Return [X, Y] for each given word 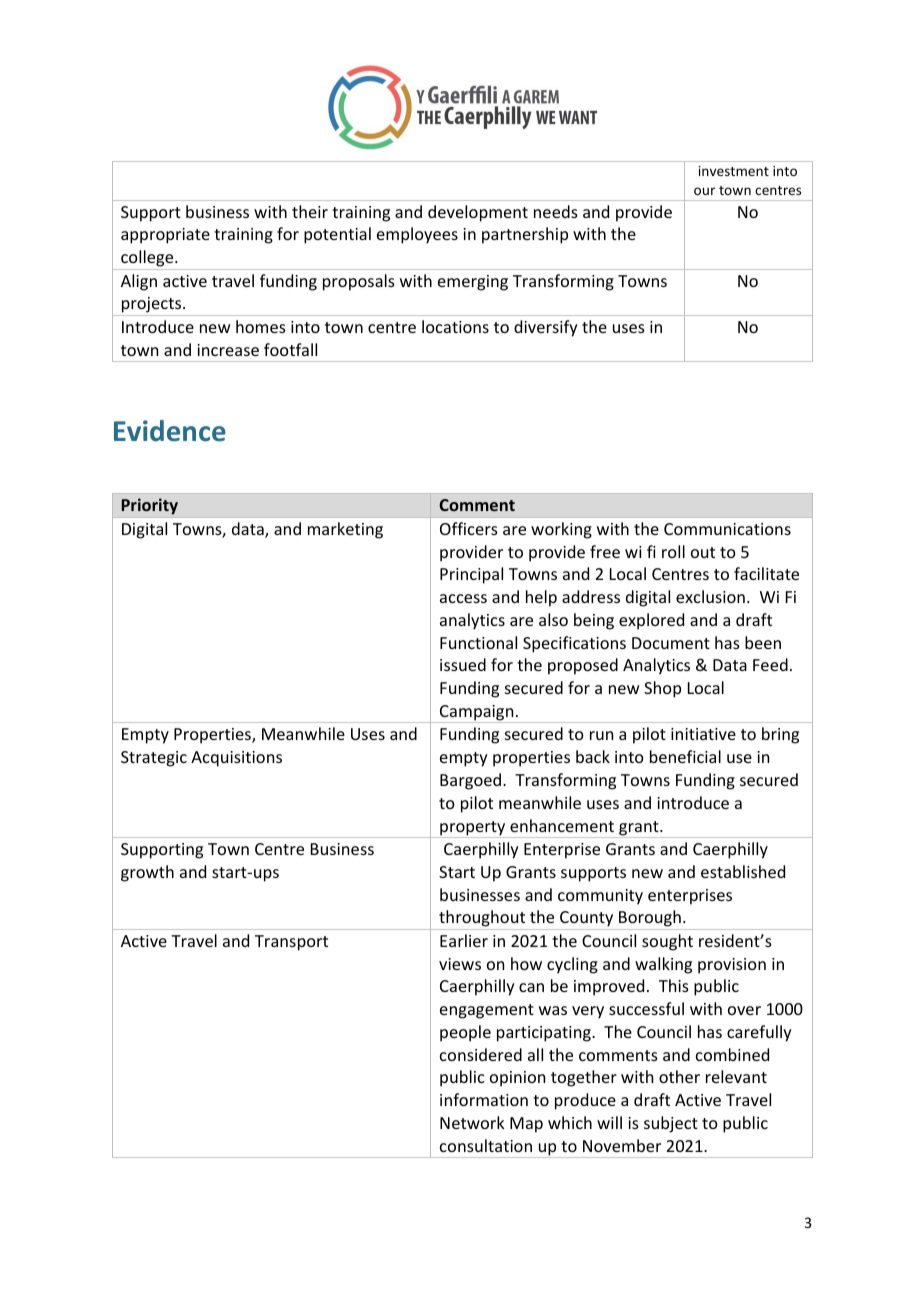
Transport [291, 943]
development [478, 213]
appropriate [165, 236]
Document [671, 643]
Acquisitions [236, 759]
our [704, 191]
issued [463, 664]
